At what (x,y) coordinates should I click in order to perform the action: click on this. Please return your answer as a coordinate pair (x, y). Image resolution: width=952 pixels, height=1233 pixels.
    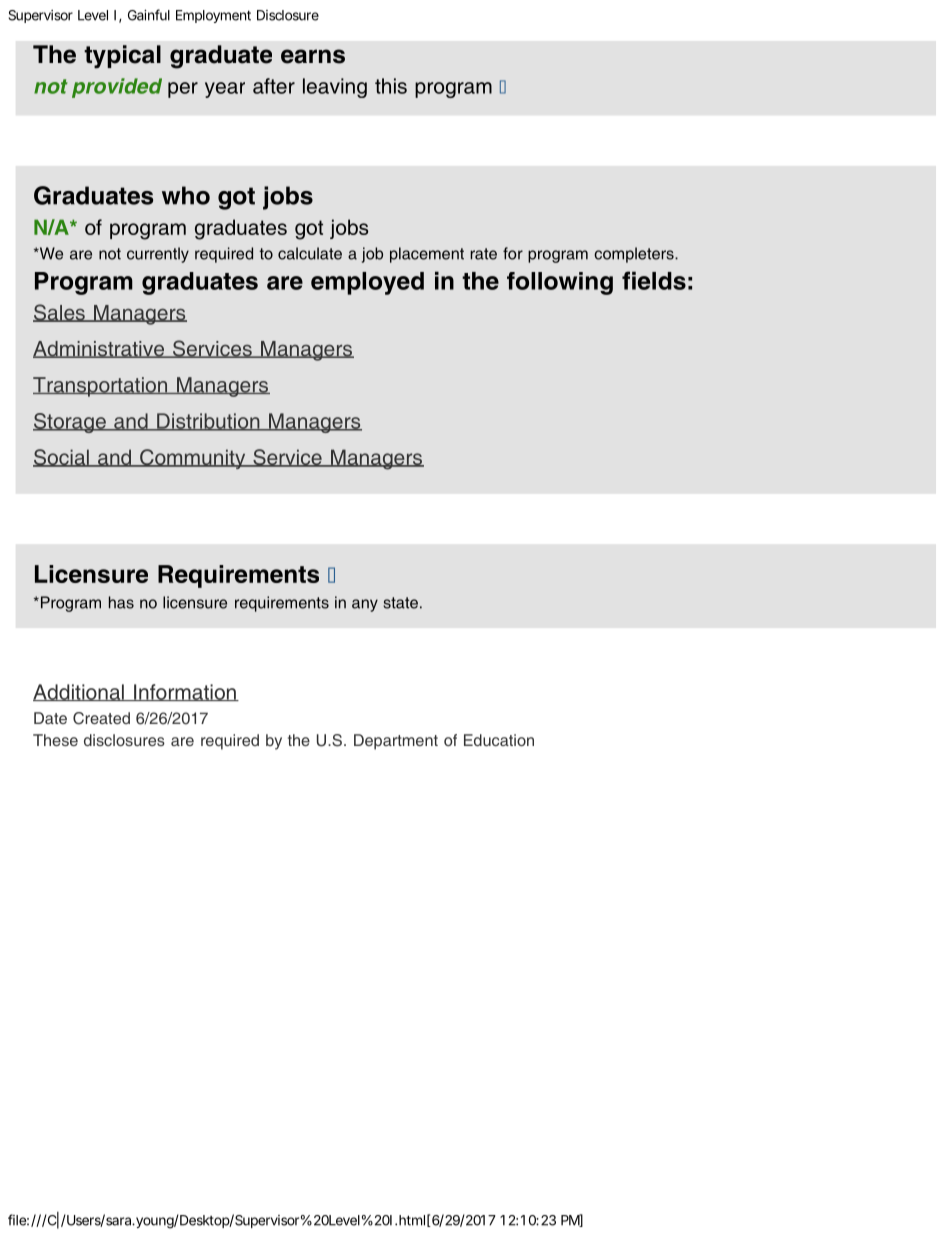
    Looking at the image, I should click on (391, 86).
